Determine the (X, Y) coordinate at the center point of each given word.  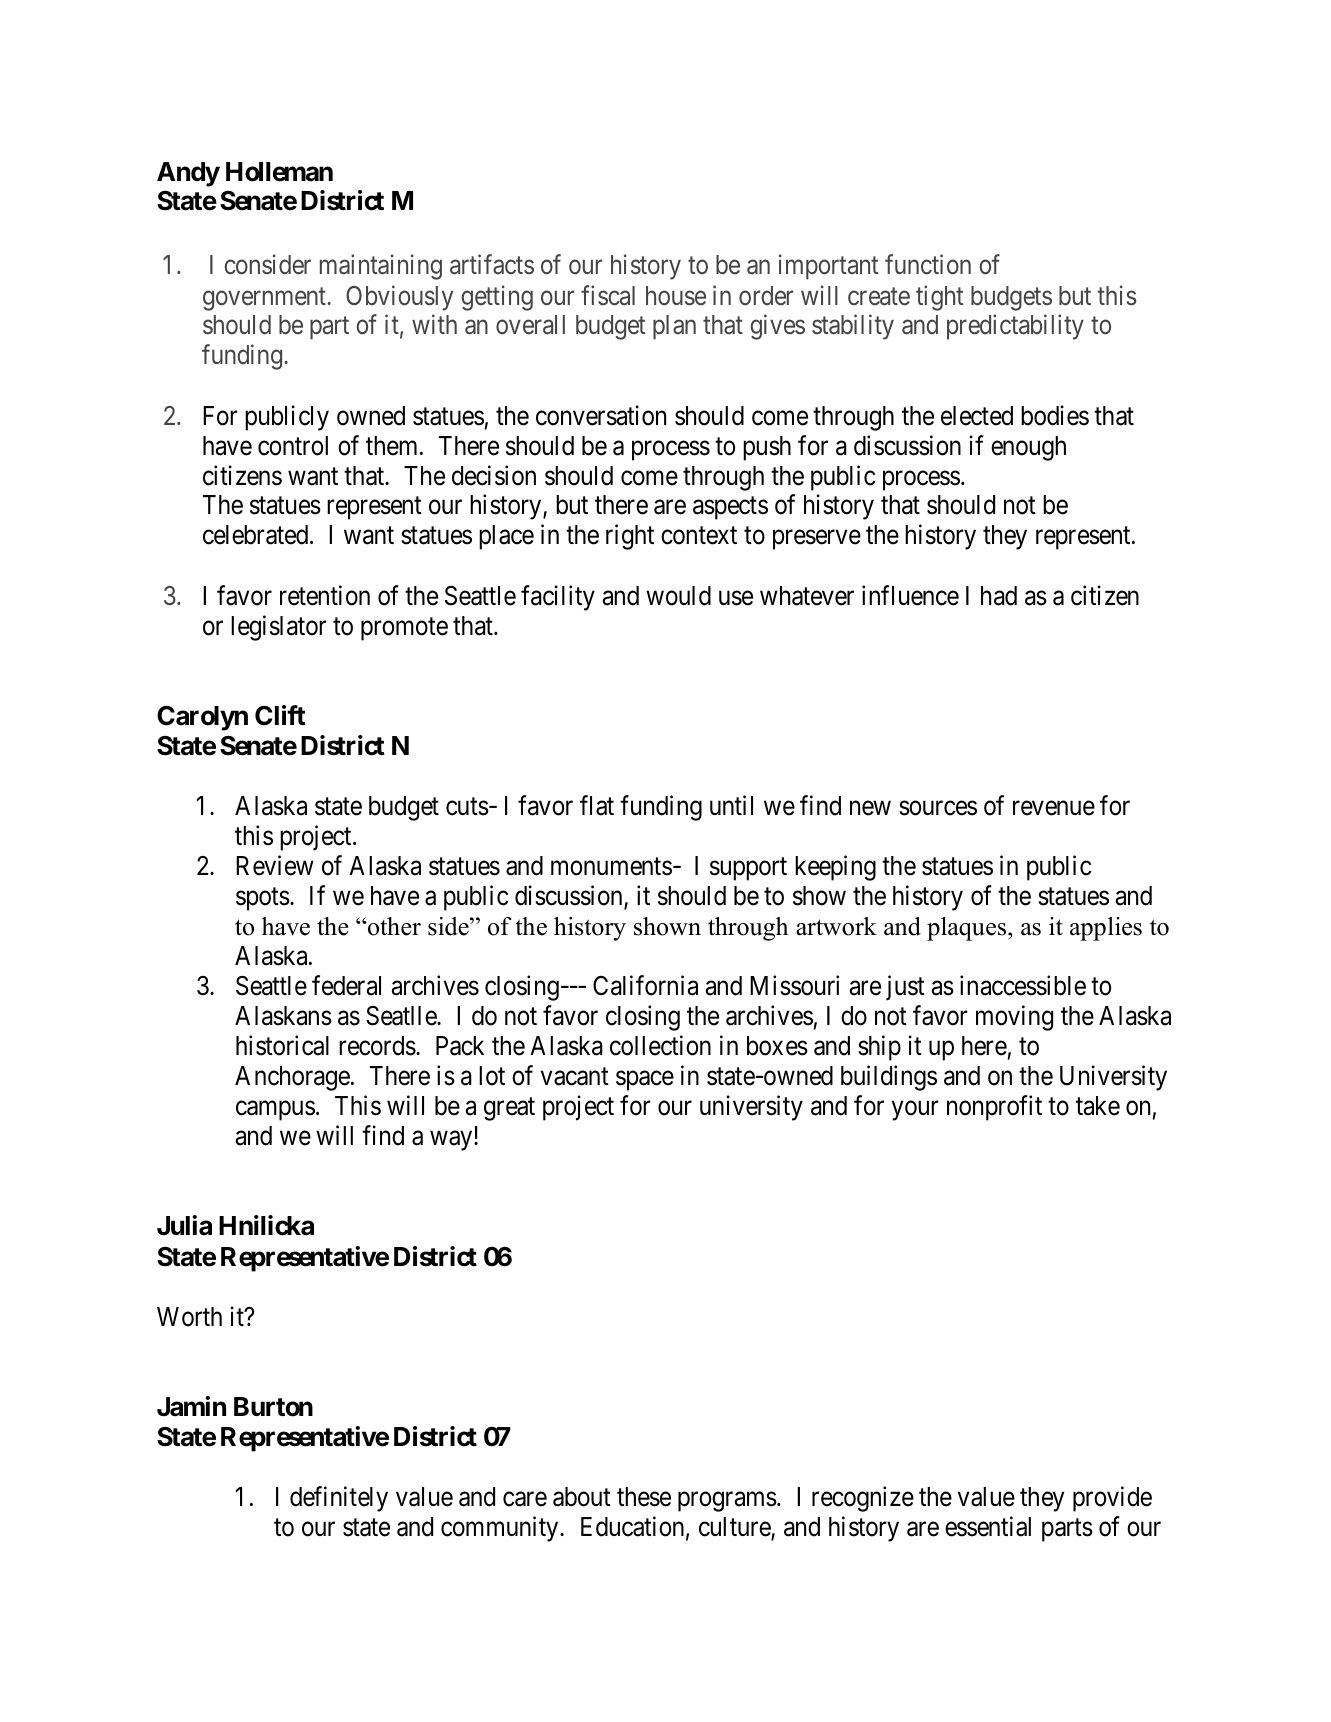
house (676, 296)
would (678, 596)
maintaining (381, 267)
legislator (279, 628)
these (644, 1497)
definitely (339, 1499)
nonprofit (994, 1108)
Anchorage (292, 1078)
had (999, 596)
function (928, 264)
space (645, 1081)
